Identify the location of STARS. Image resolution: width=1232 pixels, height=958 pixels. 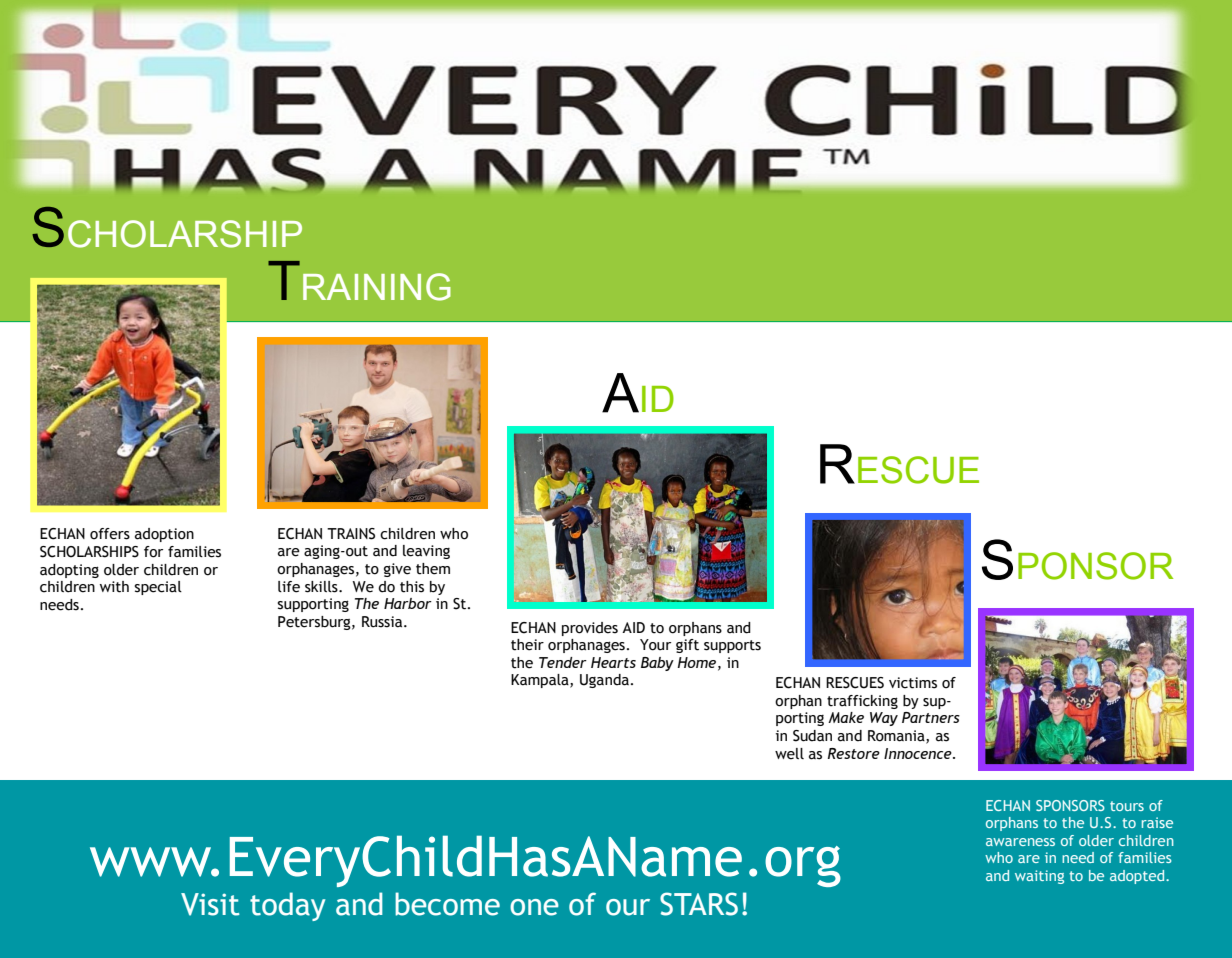
(699, 904).
